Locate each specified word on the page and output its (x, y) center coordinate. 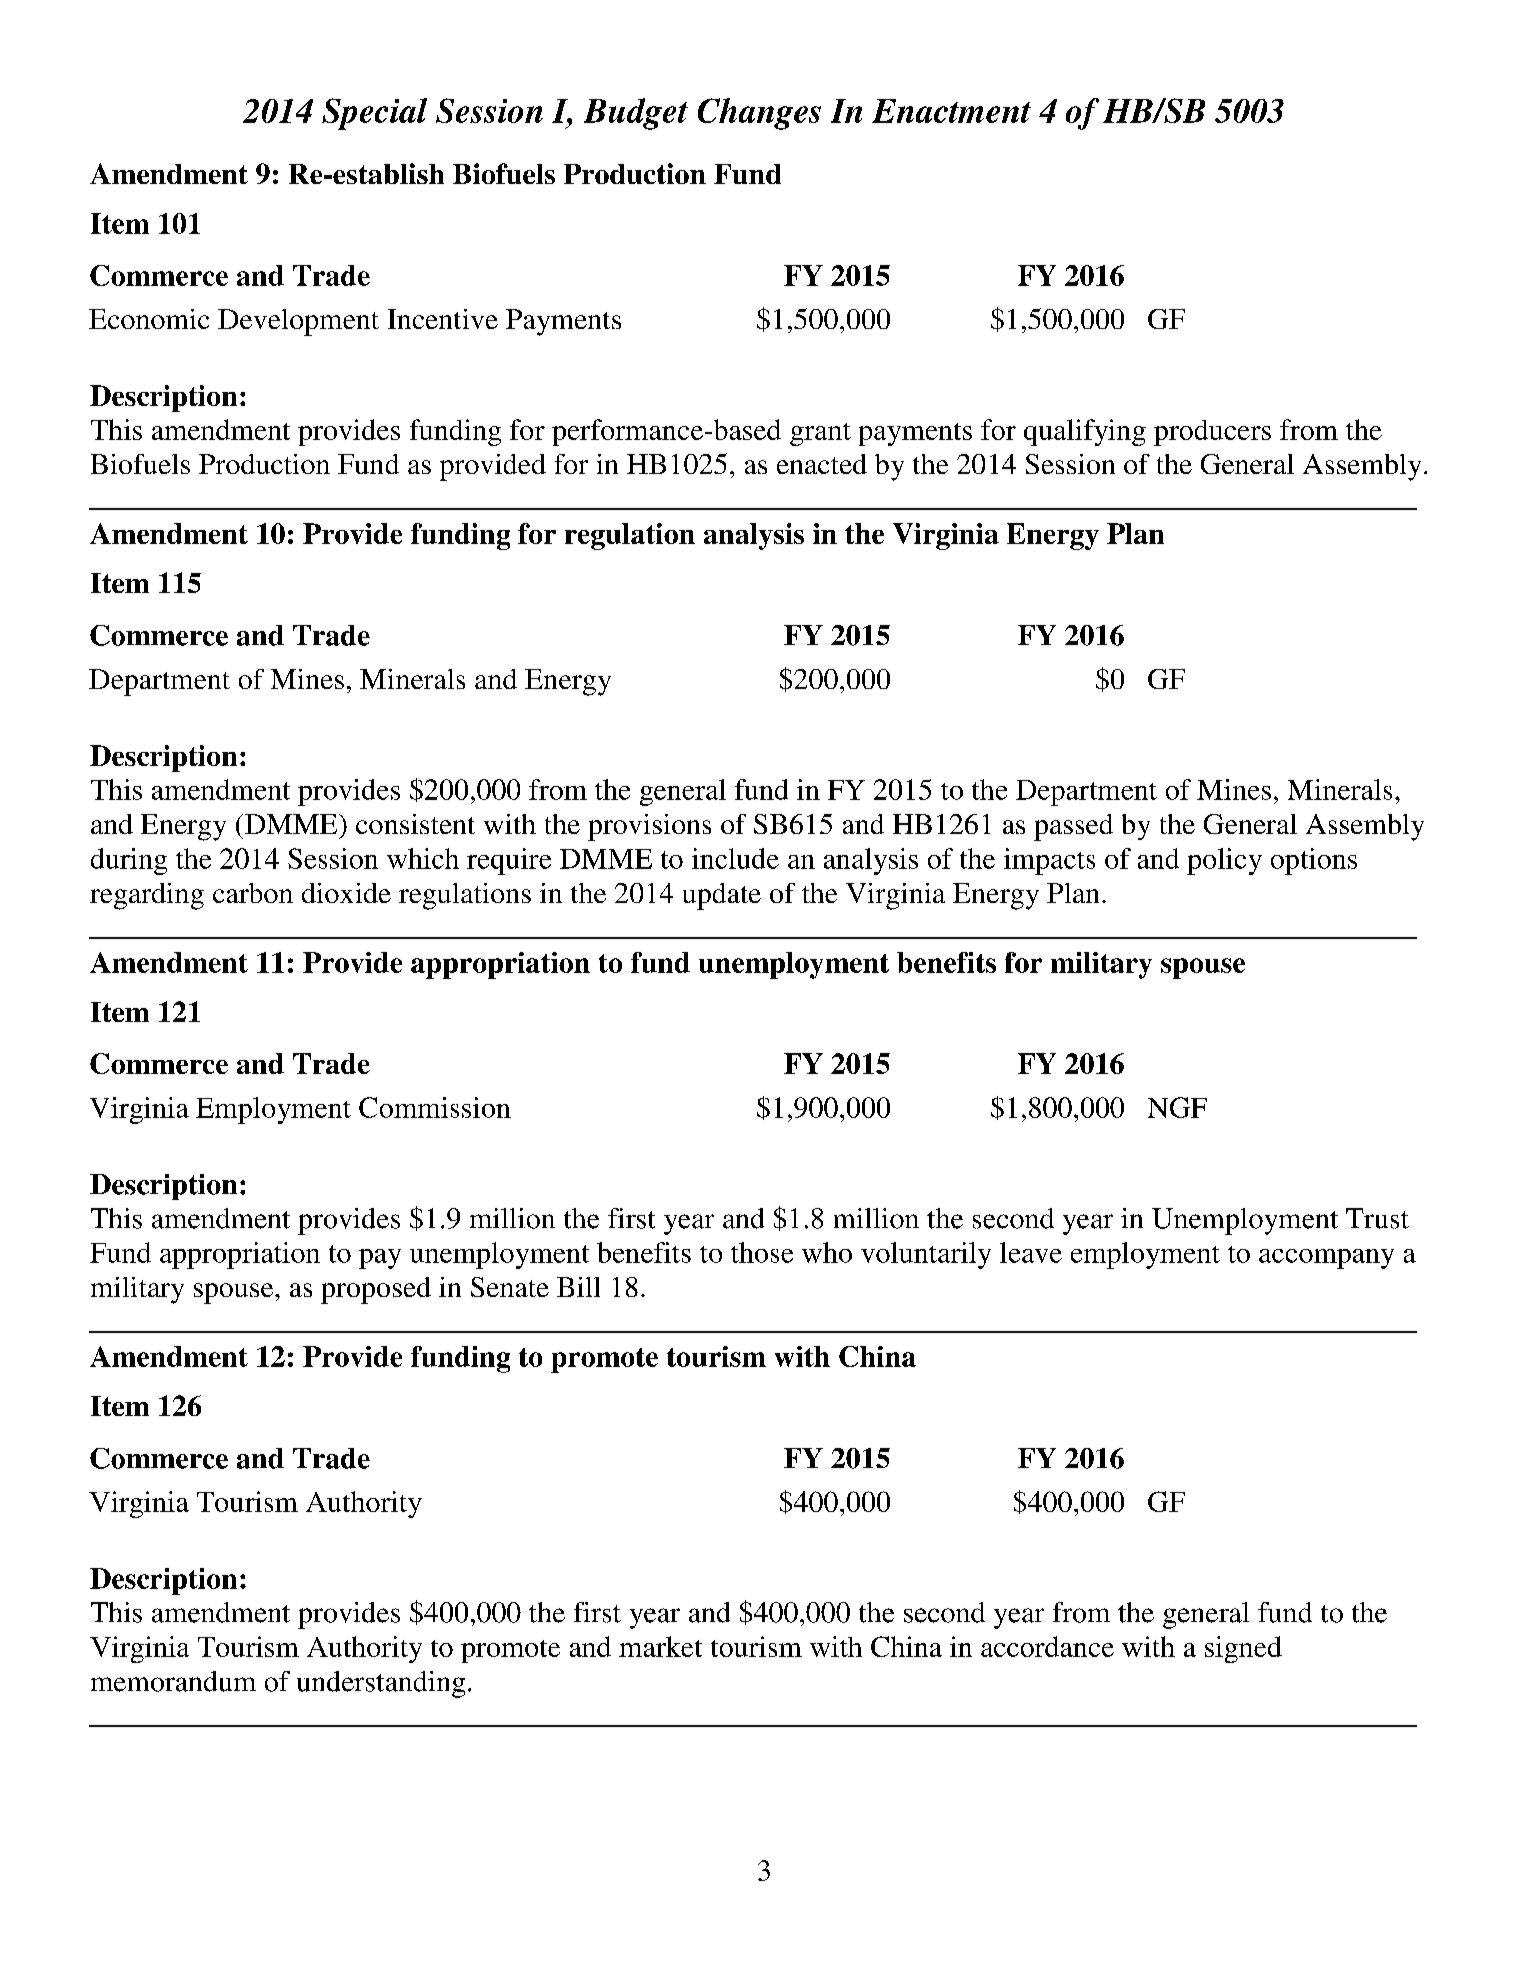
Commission (435, 1107)
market (660, 1646)
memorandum (173, 1681)
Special (374, 114)
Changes (759, 114)
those (762, 1252)
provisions (649, 827)
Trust (1377, 1218)
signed (1243, 1649)
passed (1073, 827)
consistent (415, 824)
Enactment (951, 111)
